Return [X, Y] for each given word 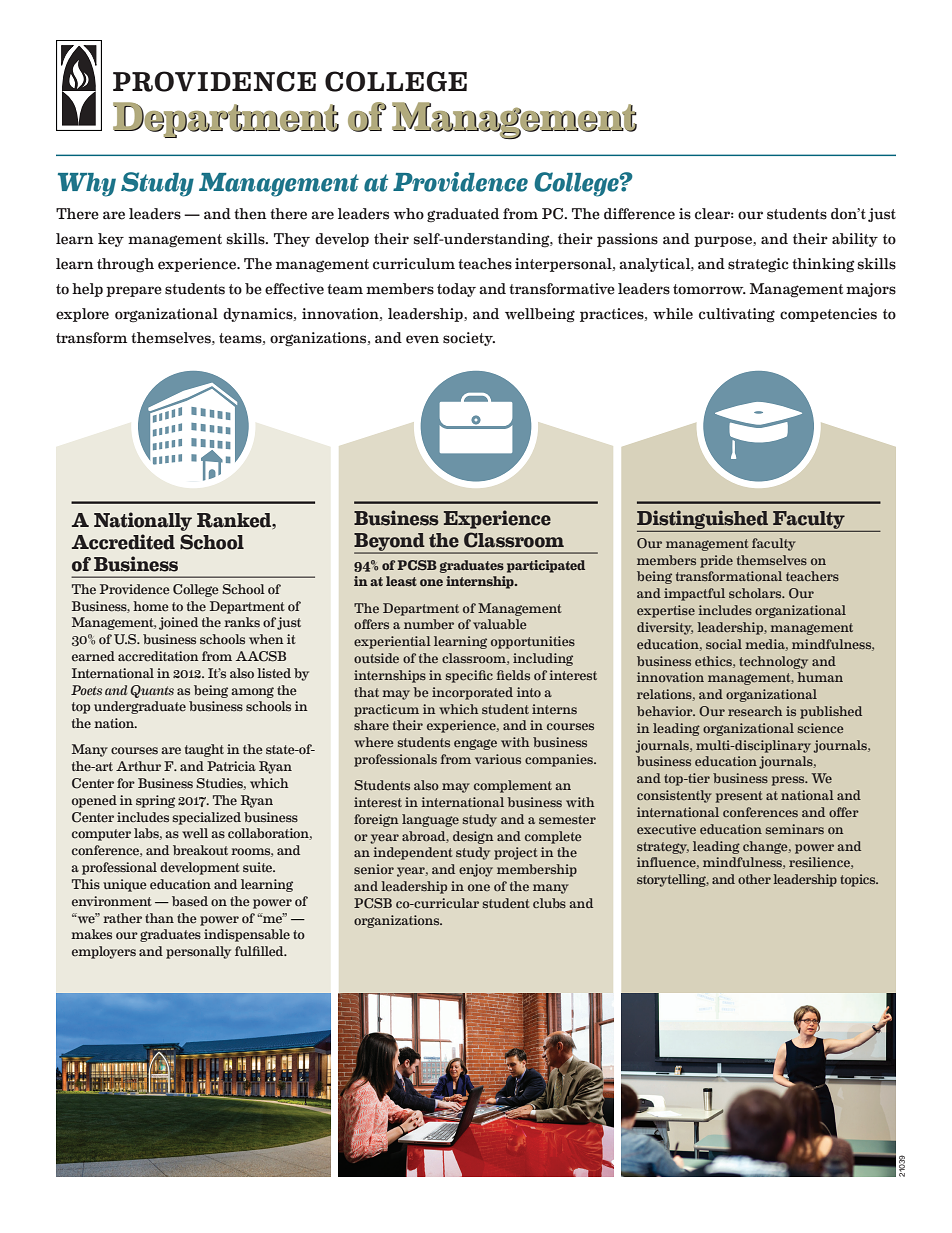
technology [773, 662]
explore [82, 315]
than [159, 918]
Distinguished [702, 519]
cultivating [737, 315]
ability [855, 240]
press [789, 781]
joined [178, 623]
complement [513, 786]
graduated [463, 215]
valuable [500, 624]
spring [155, 801]
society [469, 339]
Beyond [390, 543]
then [250, 214]
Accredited [123, 542]
